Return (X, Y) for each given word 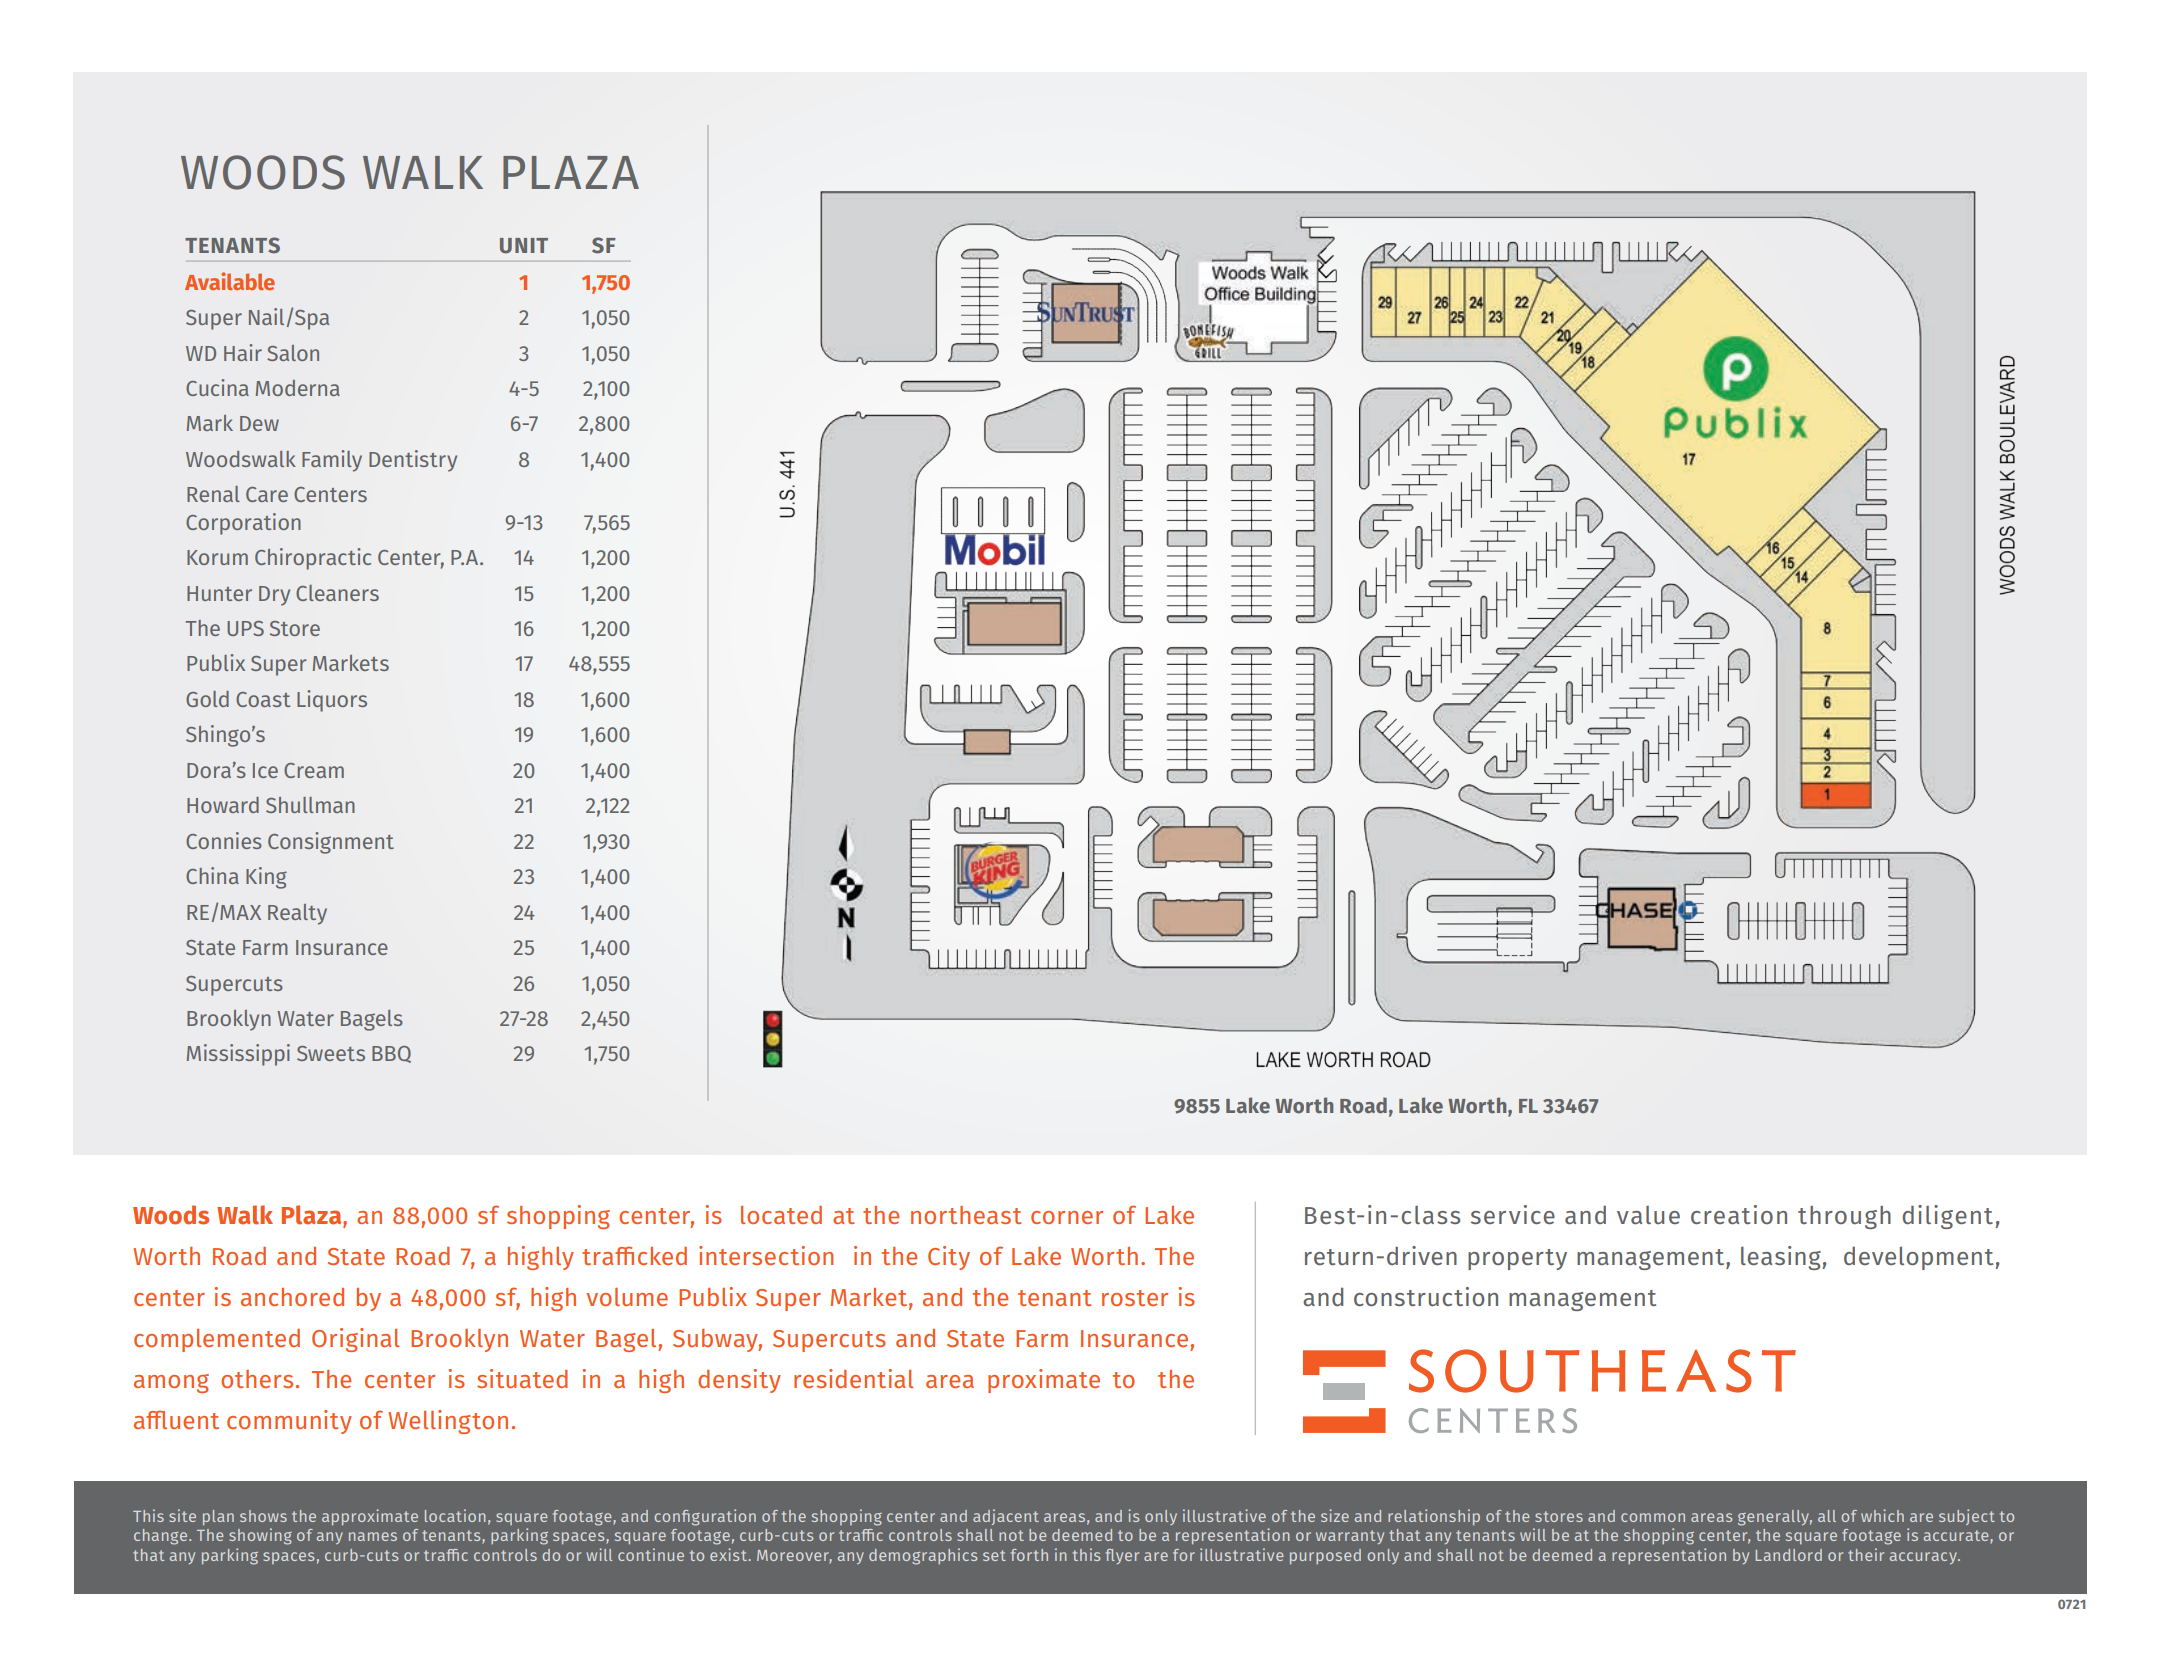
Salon (293, 353)
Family (332, 461)
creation (1739, 1214)
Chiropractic (313, 559)
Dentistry (413, 461)
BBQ (391, 1054)
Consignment (331, 843)
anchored (292, 1297)
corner (1067, 1217)
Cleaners (337, 593)
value (1648, 1215)
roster (1135, 1298)
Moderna (298, 388)
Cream (314, 770)
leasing (1782, 1258)
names (373, 1536)
